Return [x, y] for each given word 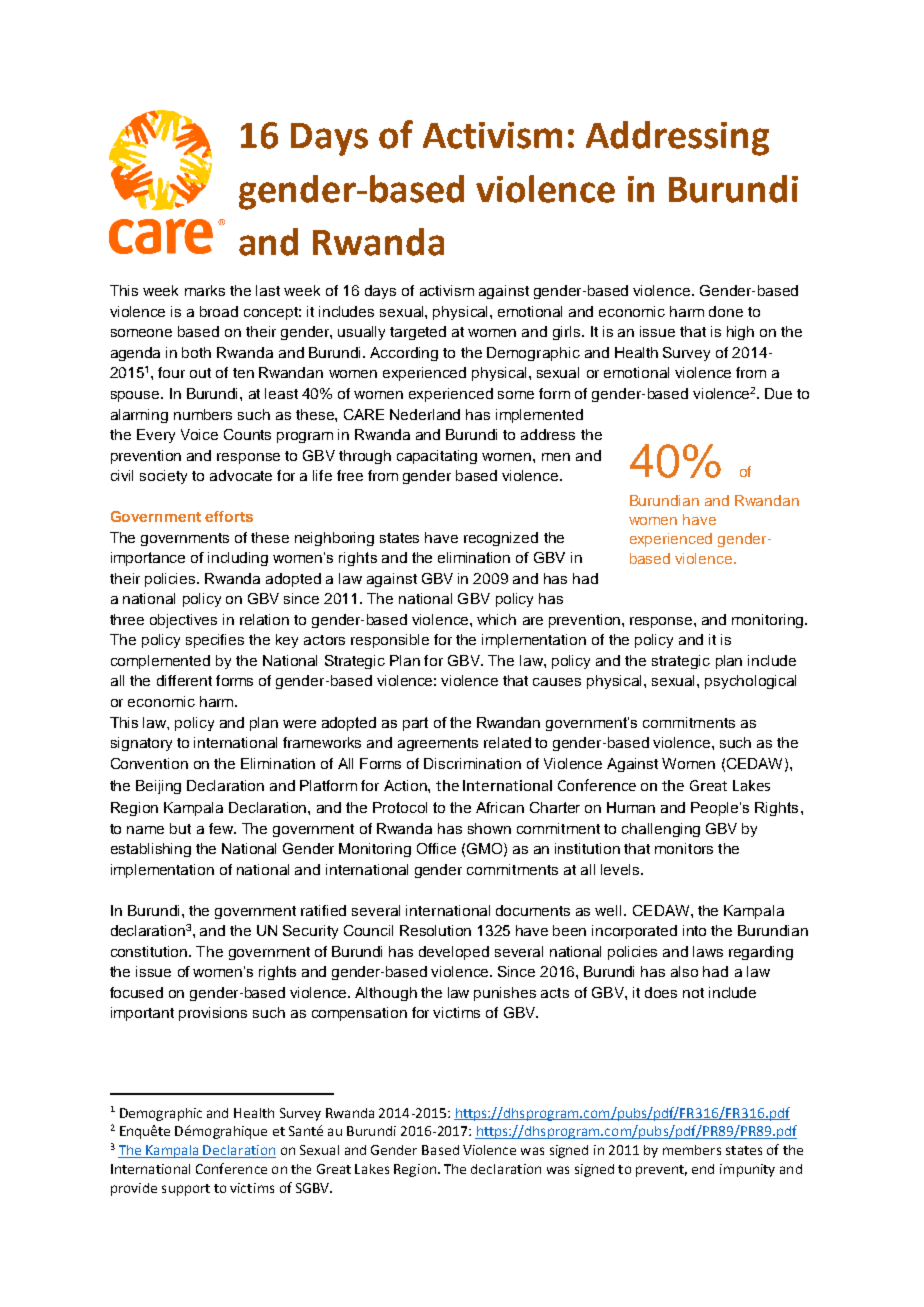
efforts [229, 516]
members [692, 1150]
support [186, 1190]
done [726, 311]
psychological [750, 682]
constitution [150, 951]
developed [454, 953]
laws [708, 951]
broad [219, 311]
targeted [418, 333]
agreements [438, 744]
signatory [141, 744]
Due [778, 393]
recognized [501, 539]
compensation [359, 1014]
